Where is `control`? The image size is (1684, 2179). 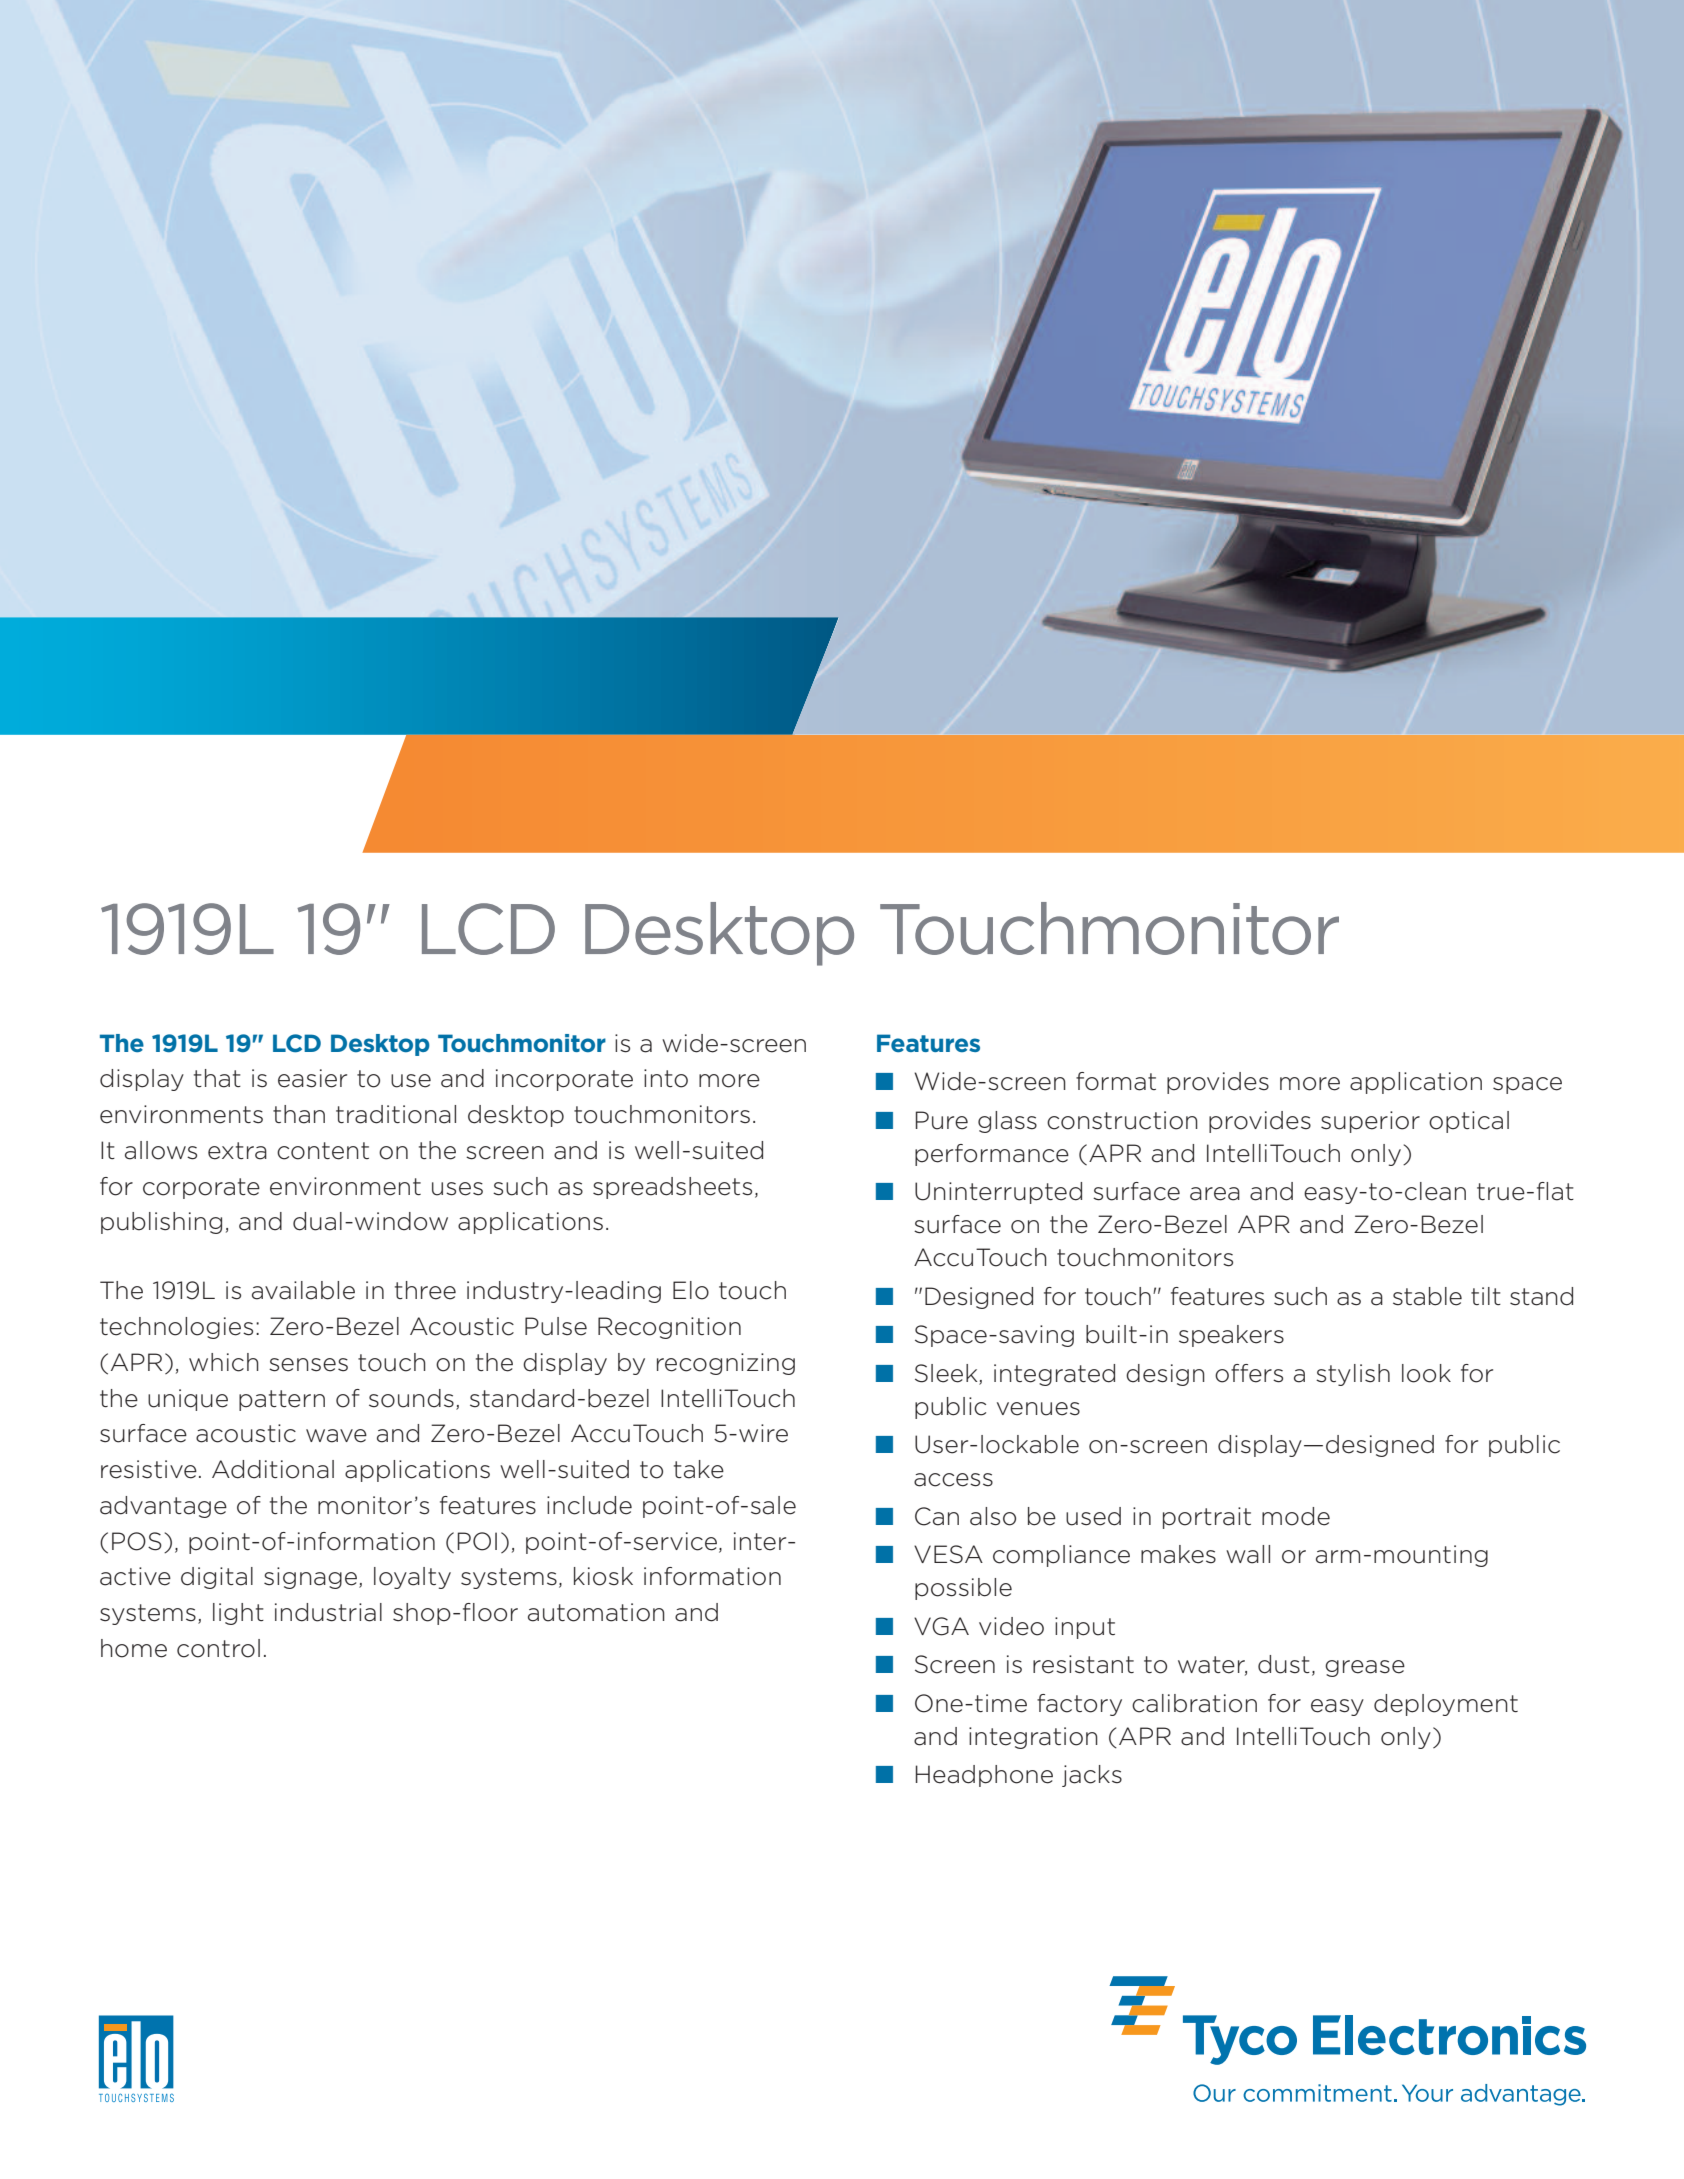 control is located at coordinates (218, 1648).
